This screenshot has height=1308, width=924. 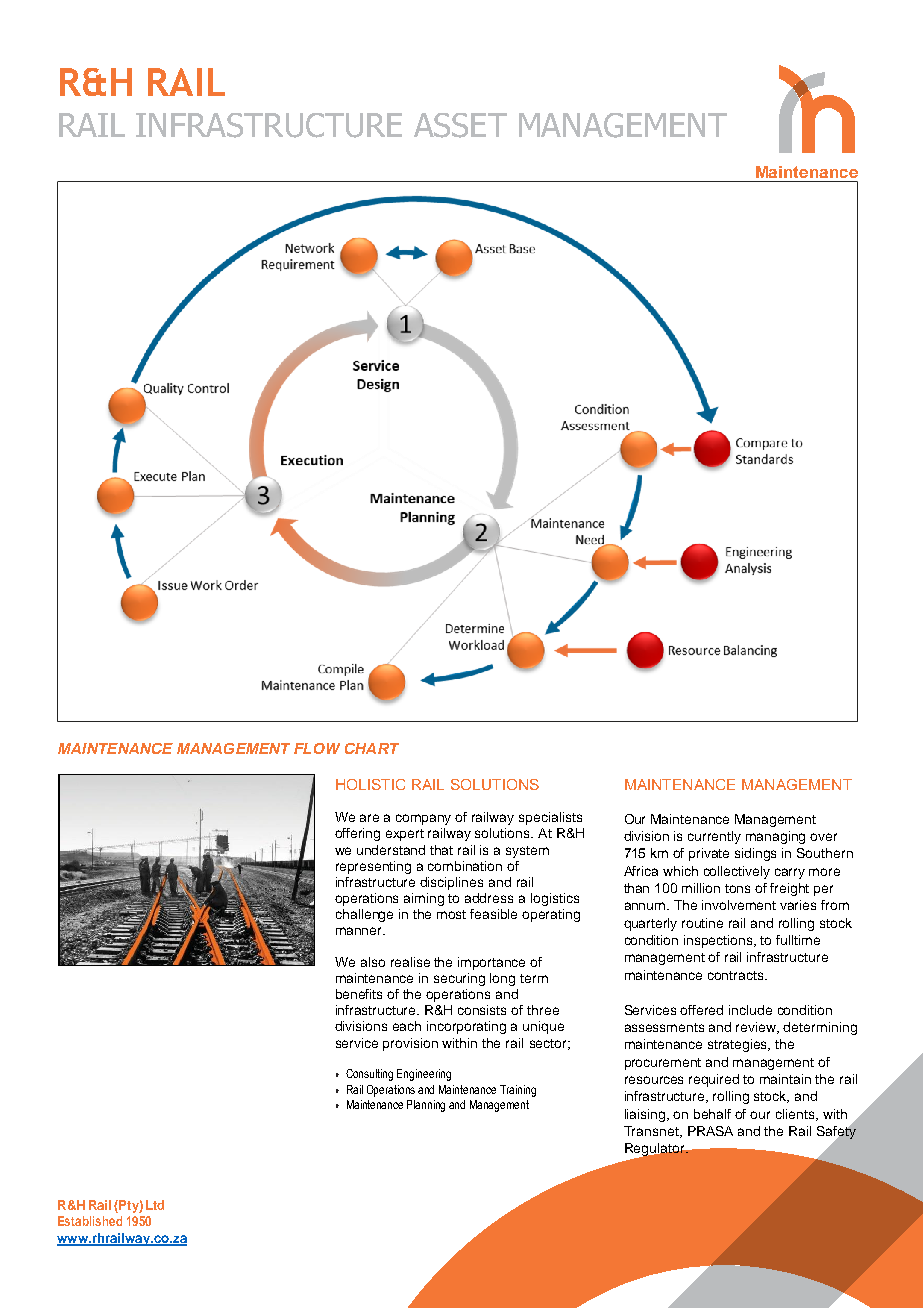 I want to click on FLOW, so click(x=317, y=748).
